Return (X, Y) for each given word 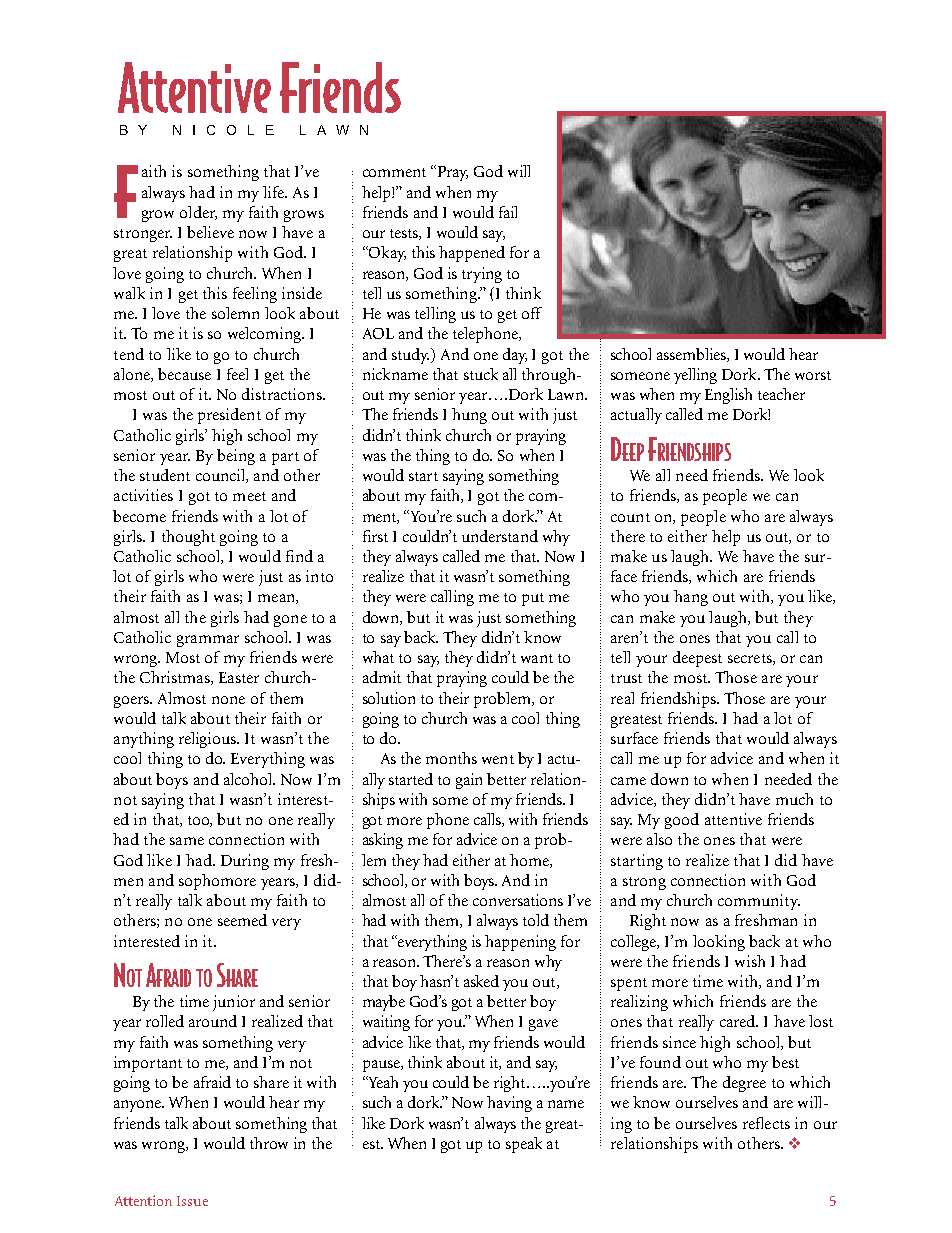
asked (481, 981)
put (533, 599)
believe (210, 232)
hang (691, 598)
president (229, 416)
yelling (695, 376)
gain (469, 781)
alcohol (249, 779)
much (794, 799)
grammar (208, 641)
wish (750, 961)
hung (469, 416)
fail (508, 212)
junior (234, 1003)
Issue (192, 1201)
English (728, 396)
